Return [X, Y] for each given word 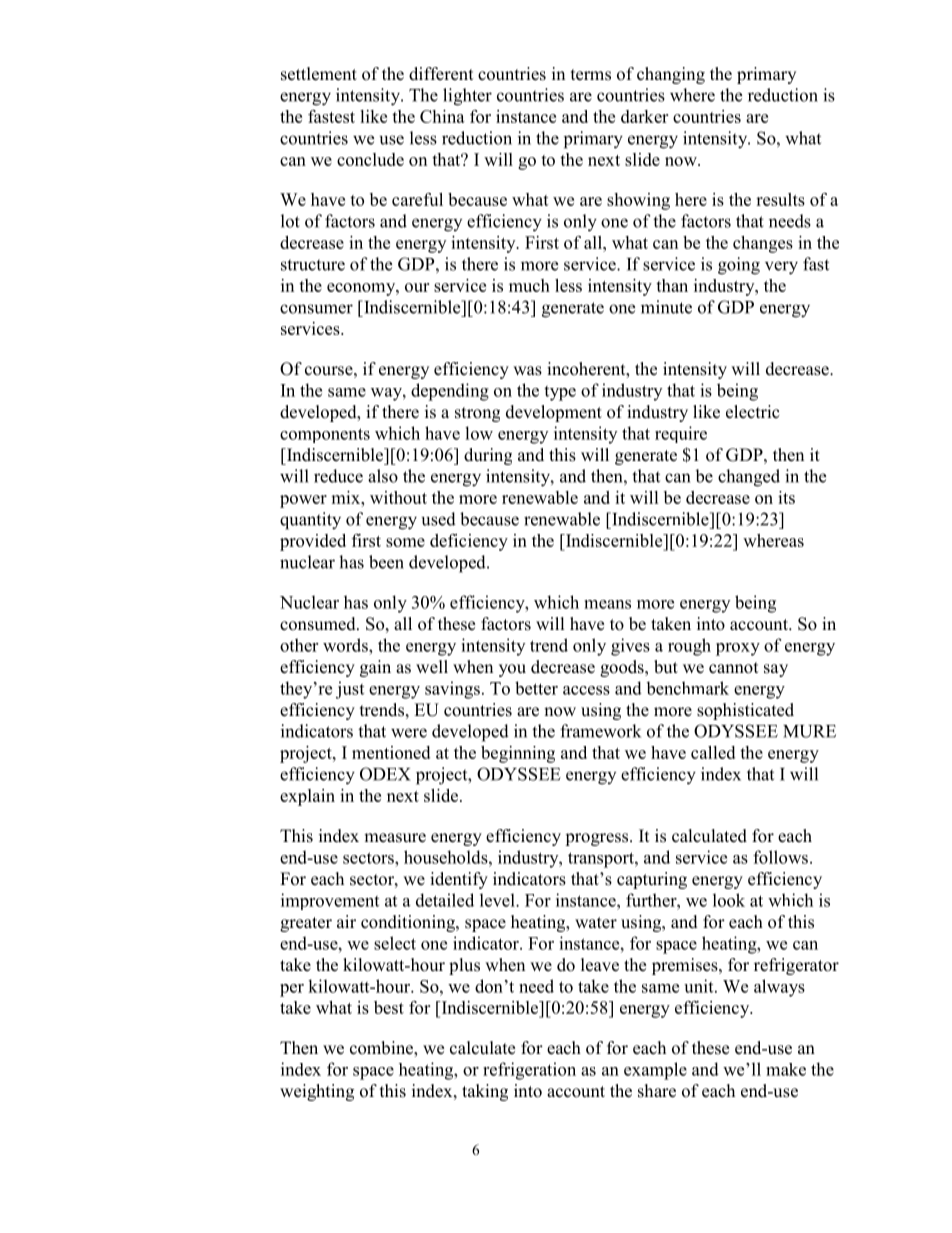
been [386, 562]
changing [671, 75]
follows [780, 857]
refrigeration [529, 1071]
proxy [738, 649]
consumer [316, 309]
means [607, 604]
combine [382, 1049]
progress [596, 839]
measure [395, 838]
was [527, 371]
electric [753, 412]
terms [591, 75]
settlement [319, 74]
